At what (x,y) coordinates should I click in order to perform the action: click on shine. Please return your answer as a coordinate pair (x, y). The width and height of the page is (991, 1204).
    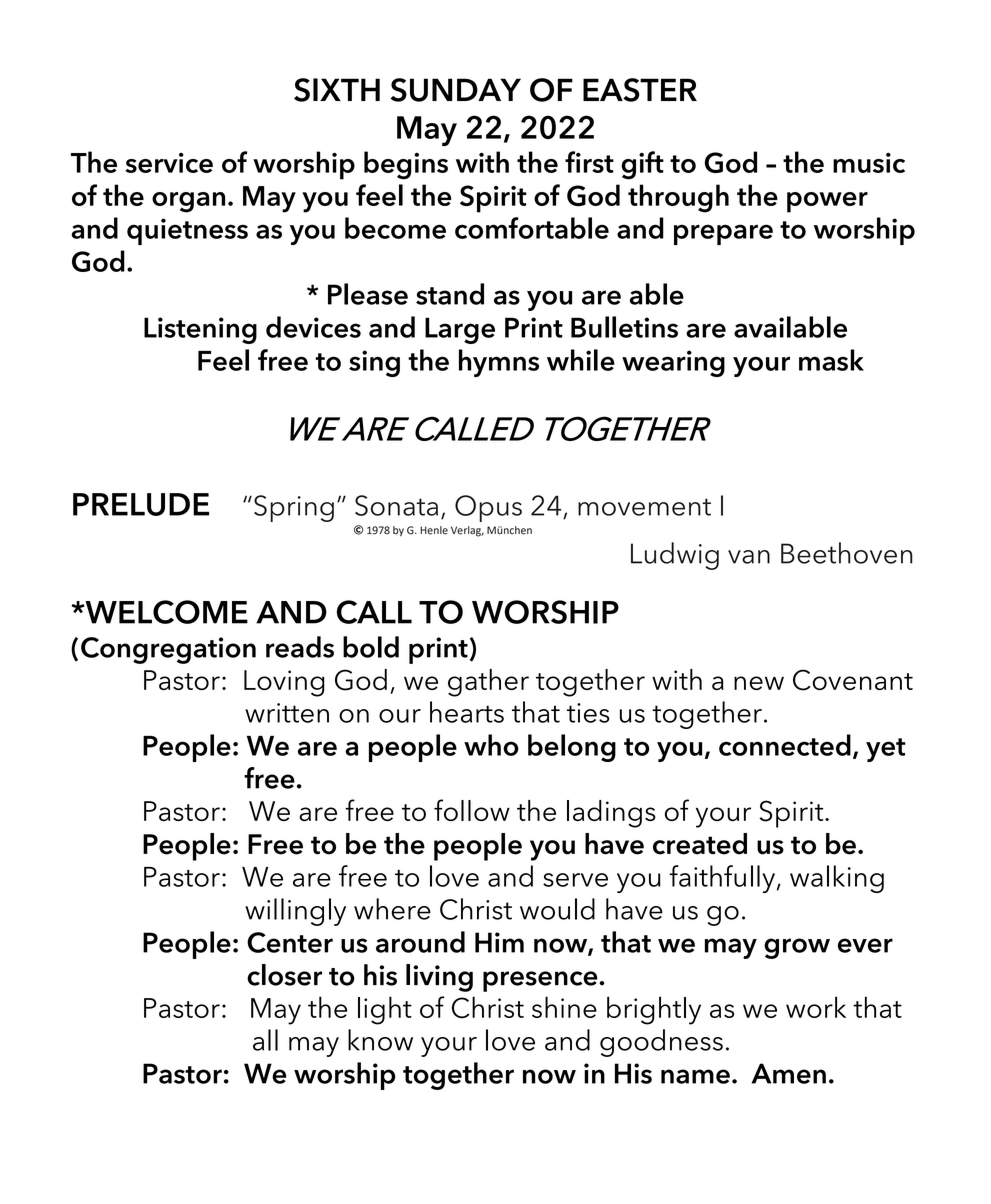
    Looking at the image, I should click on (564, 1007).
